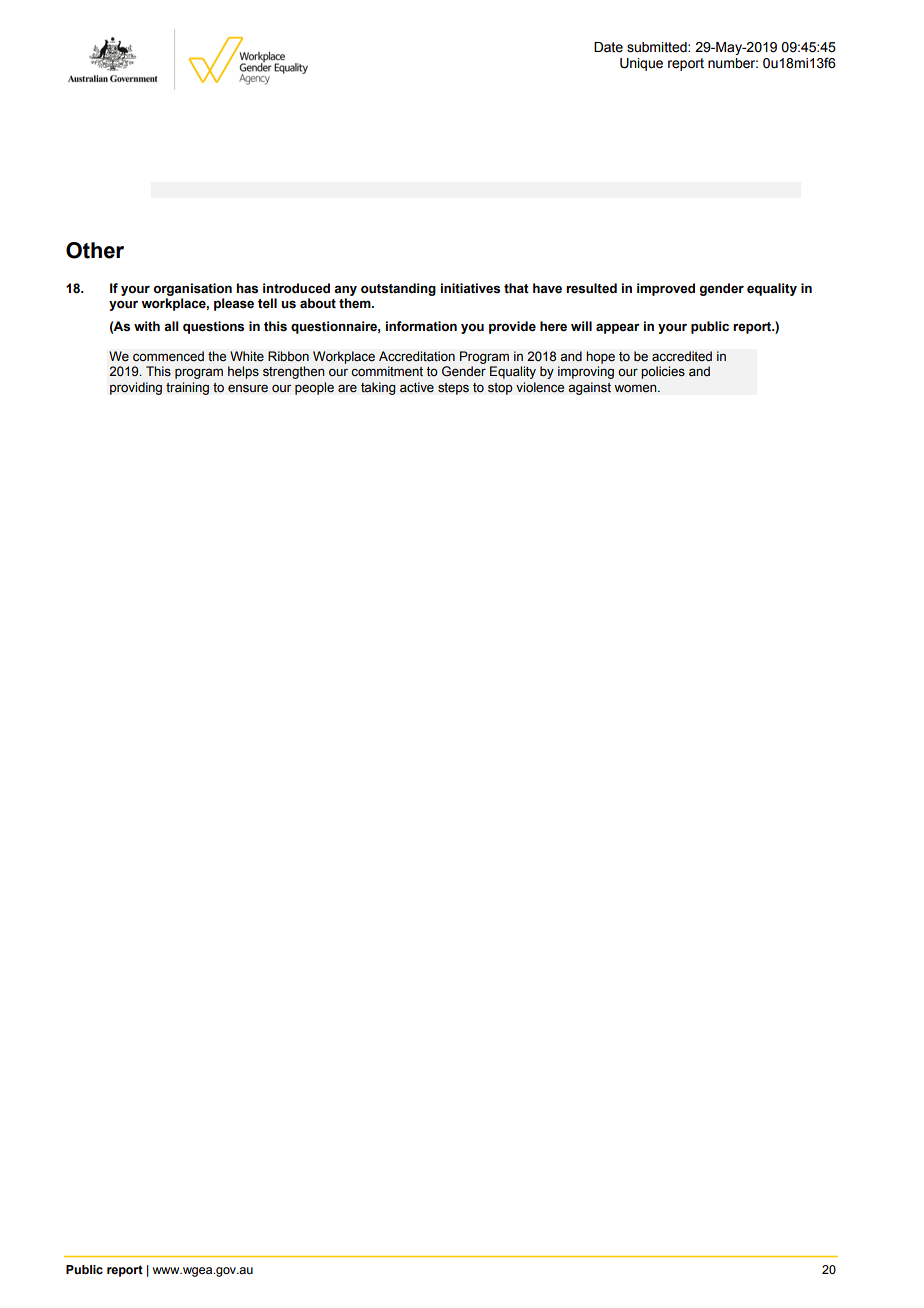 Image resolution: width=924 pixels, height=1308 pixels. Describe the element at coordinates (547, 288) in the screenshot. I see `have` at that location.
